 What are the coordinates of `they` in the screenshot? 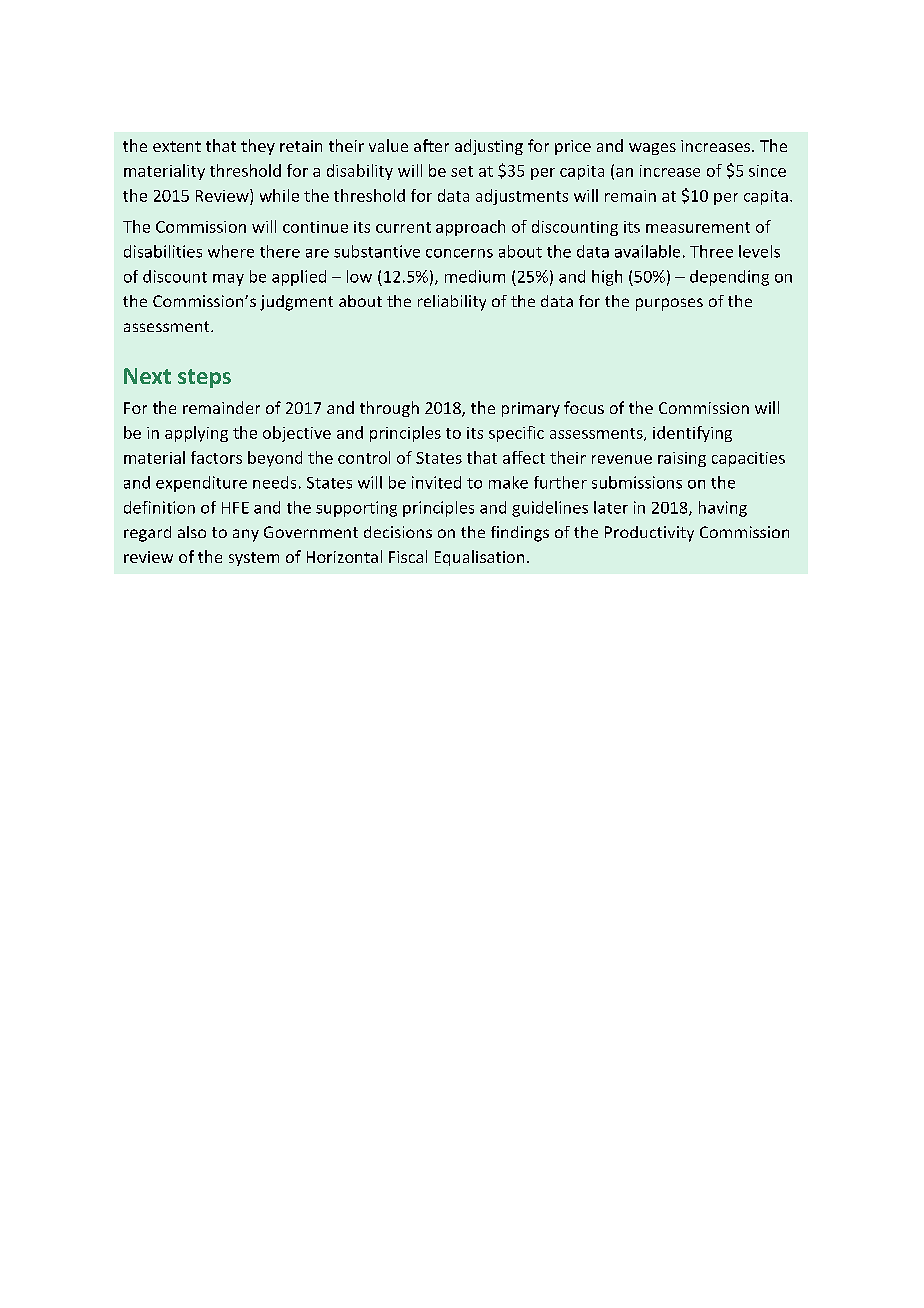 It's located at (258, 147).
